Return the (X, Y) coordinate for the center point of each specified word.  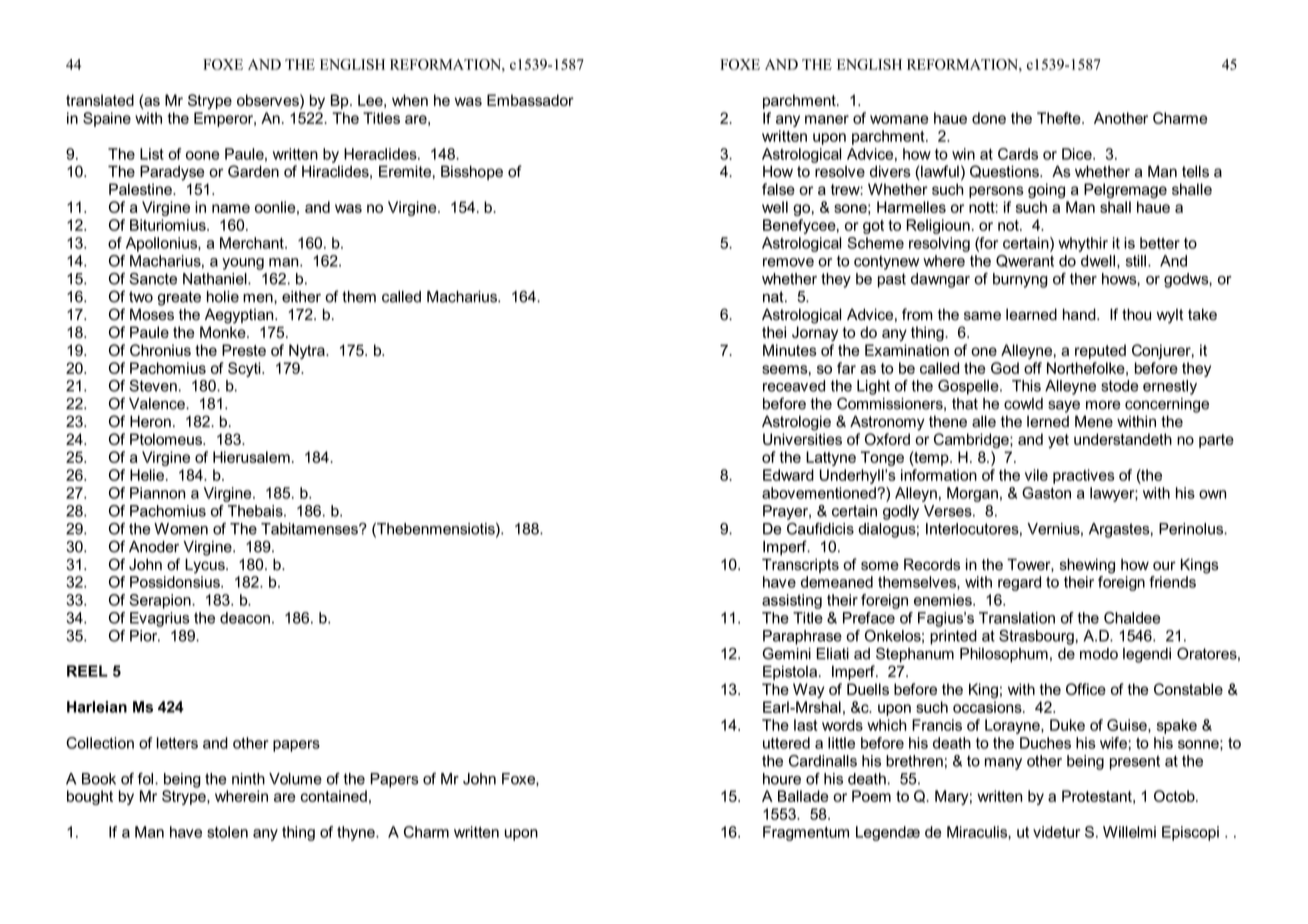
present (1135, 762)
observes (269, 100)
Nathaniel (216, 279)
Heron (150, 421)
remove (788, 262)
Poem (871, 796)
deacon (245, 618)
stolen (227, 832)
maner (827, 119)
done (989, 118)
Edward (788, 475)
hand (1080, 314)
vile (1036, 475)
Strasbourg (1036, 637)
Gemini (787, 653)
